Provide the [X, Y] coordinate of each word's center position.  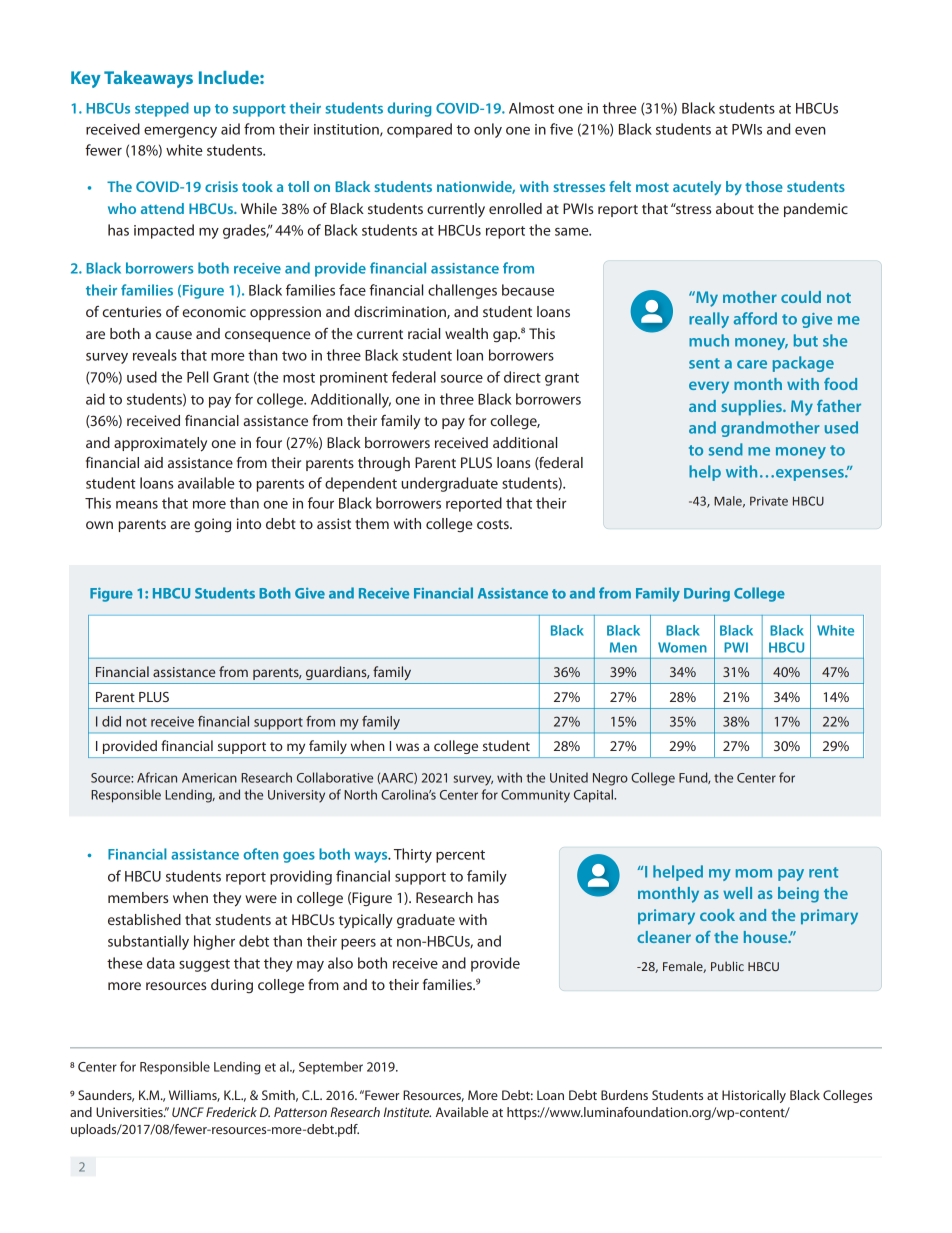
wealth [466, 333]
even [810, 131]
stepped [162, 109]
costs [494, 524]
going [212, 525]
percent [460, 856]
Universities [130, 1112]
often [260, 854]
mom [754, 873]
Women [682, 647]
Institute [407, 1112]
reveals [155, 355]
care [752, 364]
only [488, 130]
